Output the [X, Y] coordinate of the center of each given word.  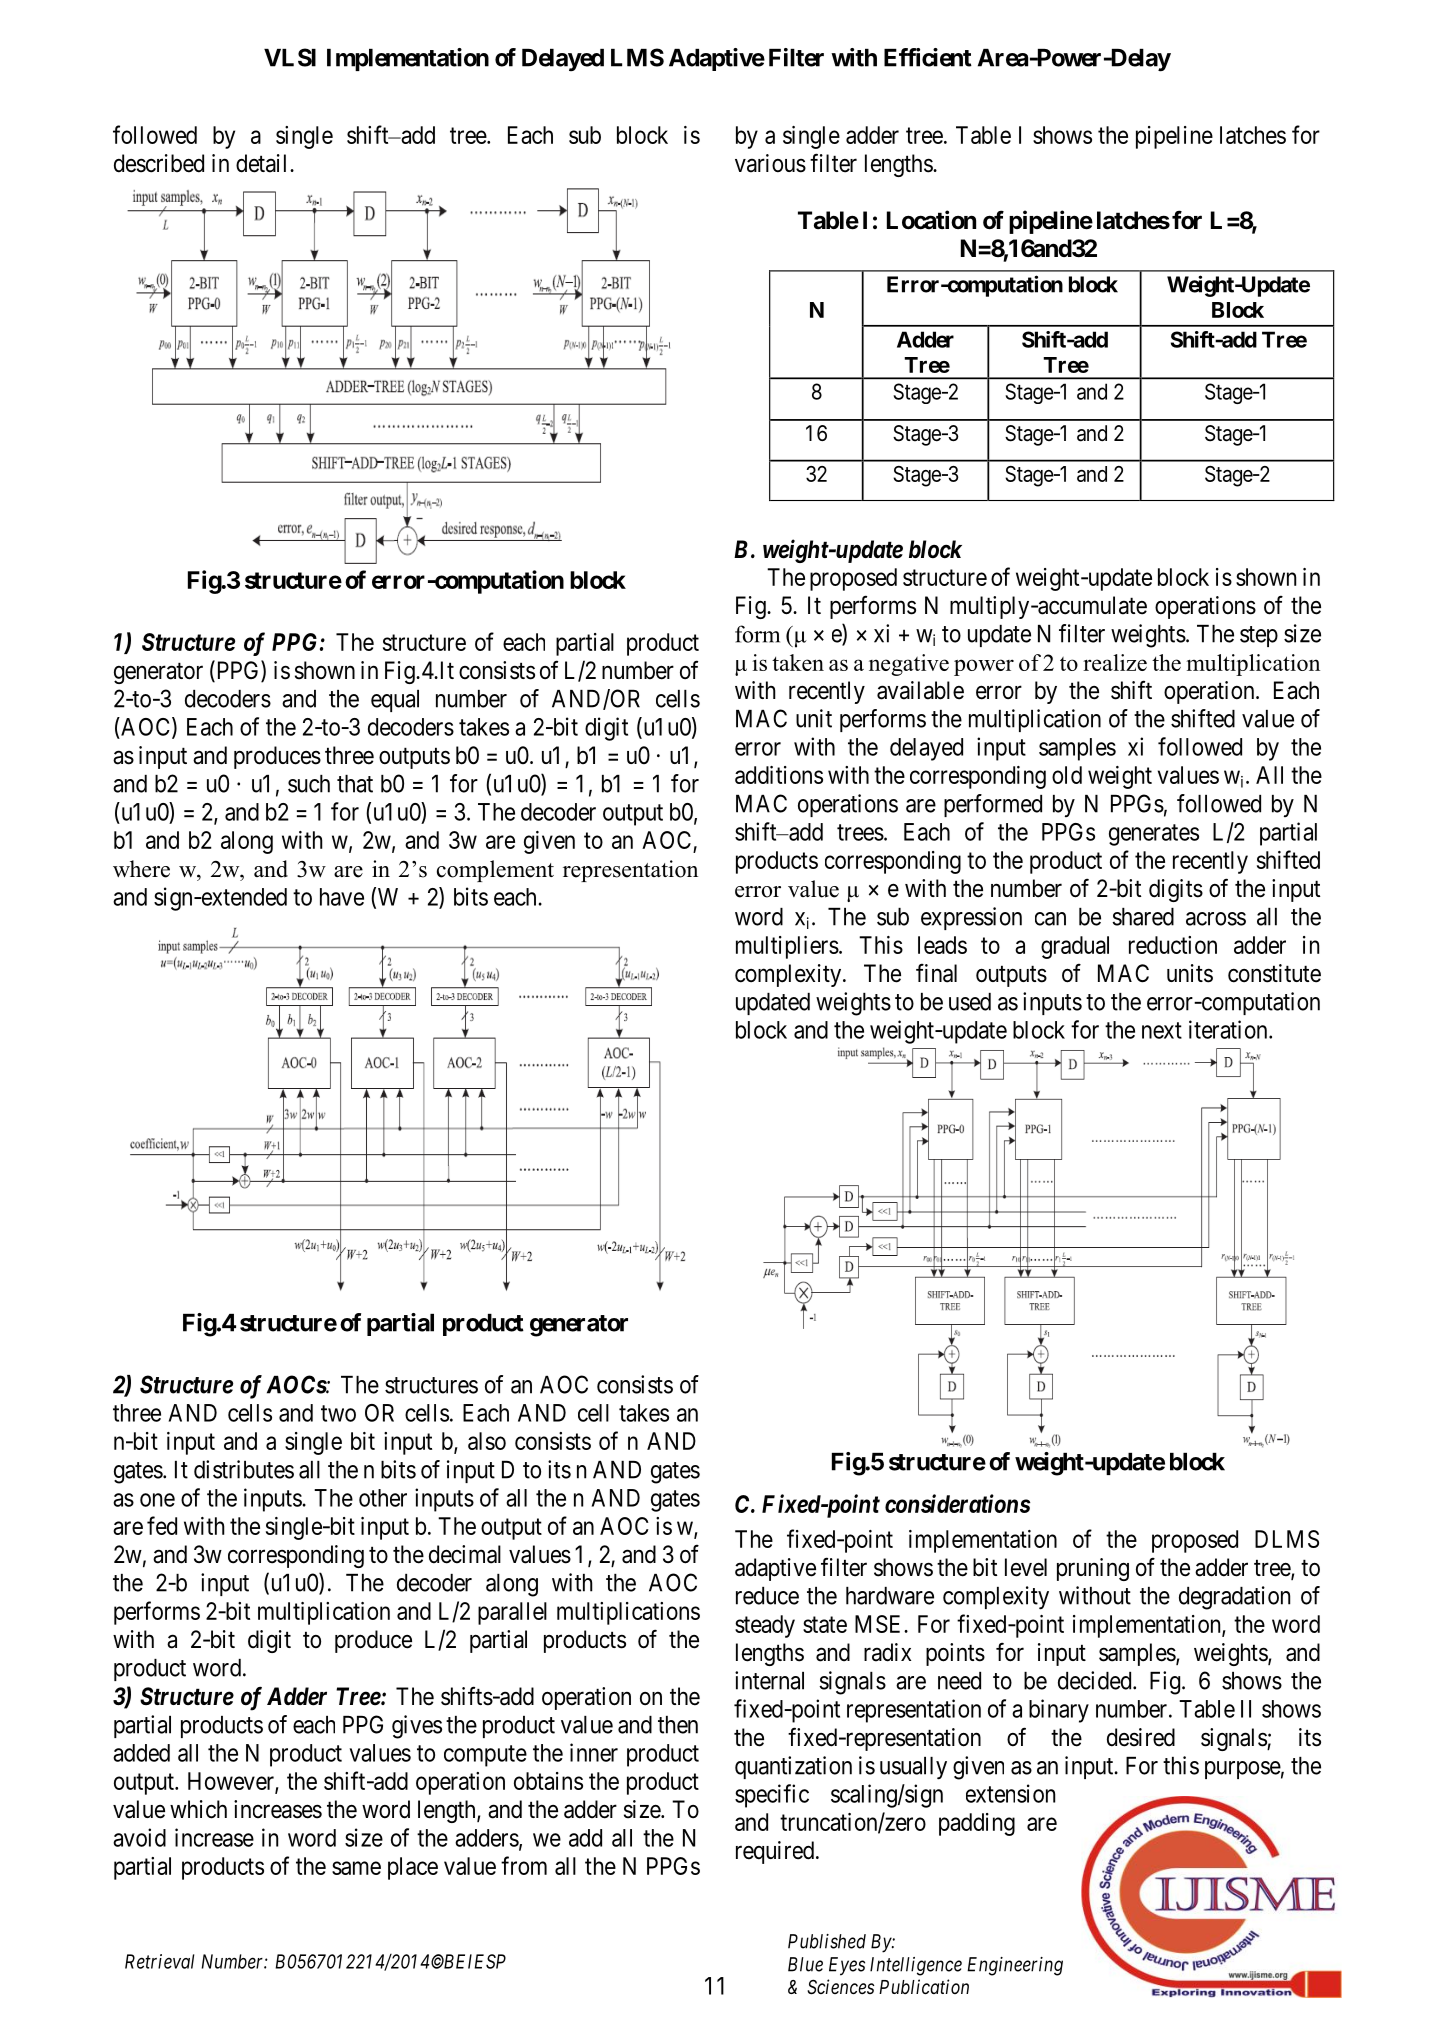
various [770, 163]
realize [1115, 662]
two [338, 1413]
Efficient [928, 57]
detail [263, 163]
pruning [1093, 1569]
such [309, 784]
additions [779, 775]
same [356, 1868]
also [487, 1441]
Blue [805, 1964]
